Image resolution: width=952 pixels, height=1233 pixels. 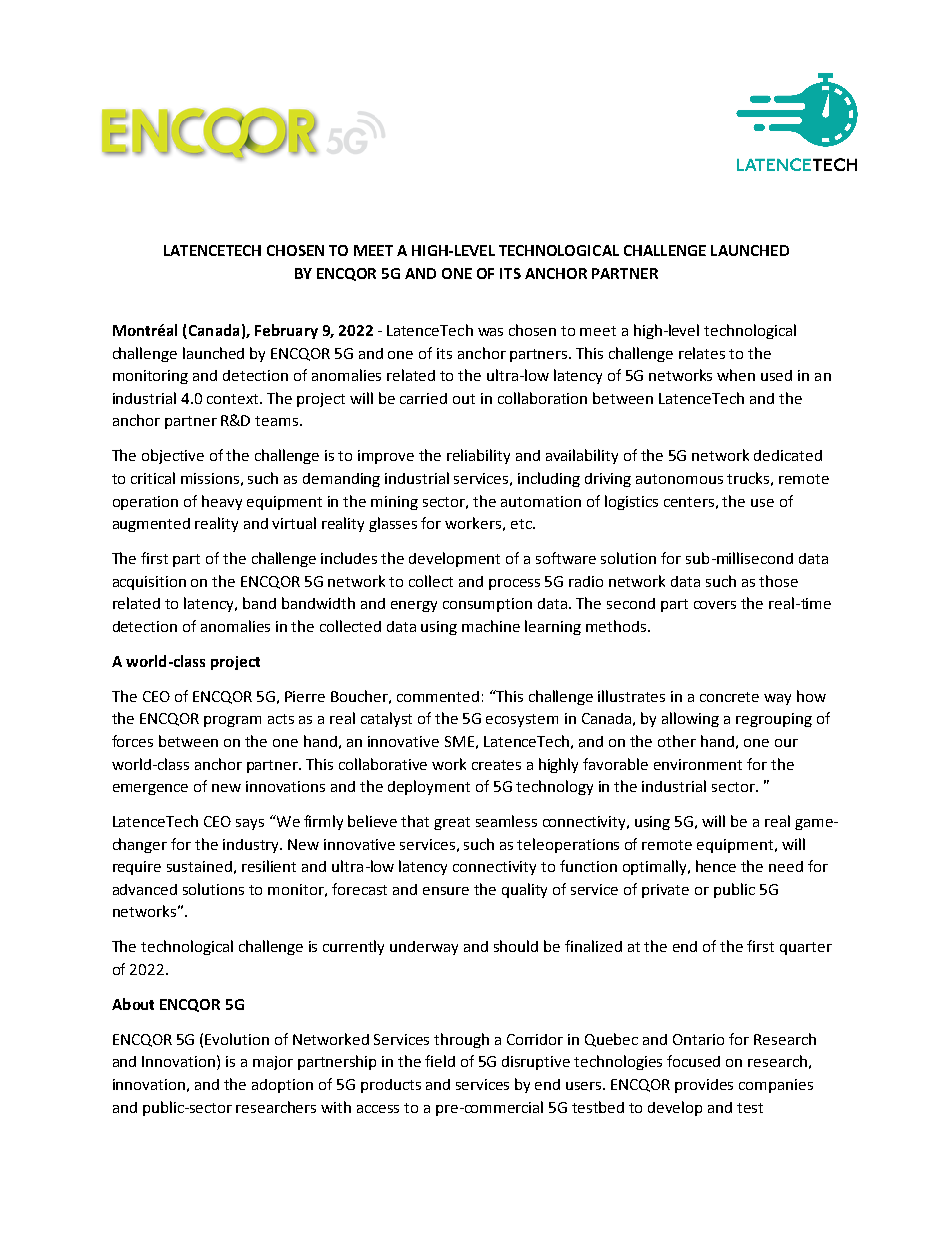 I want to click on ecosystem, so click(x=522, y=720).
